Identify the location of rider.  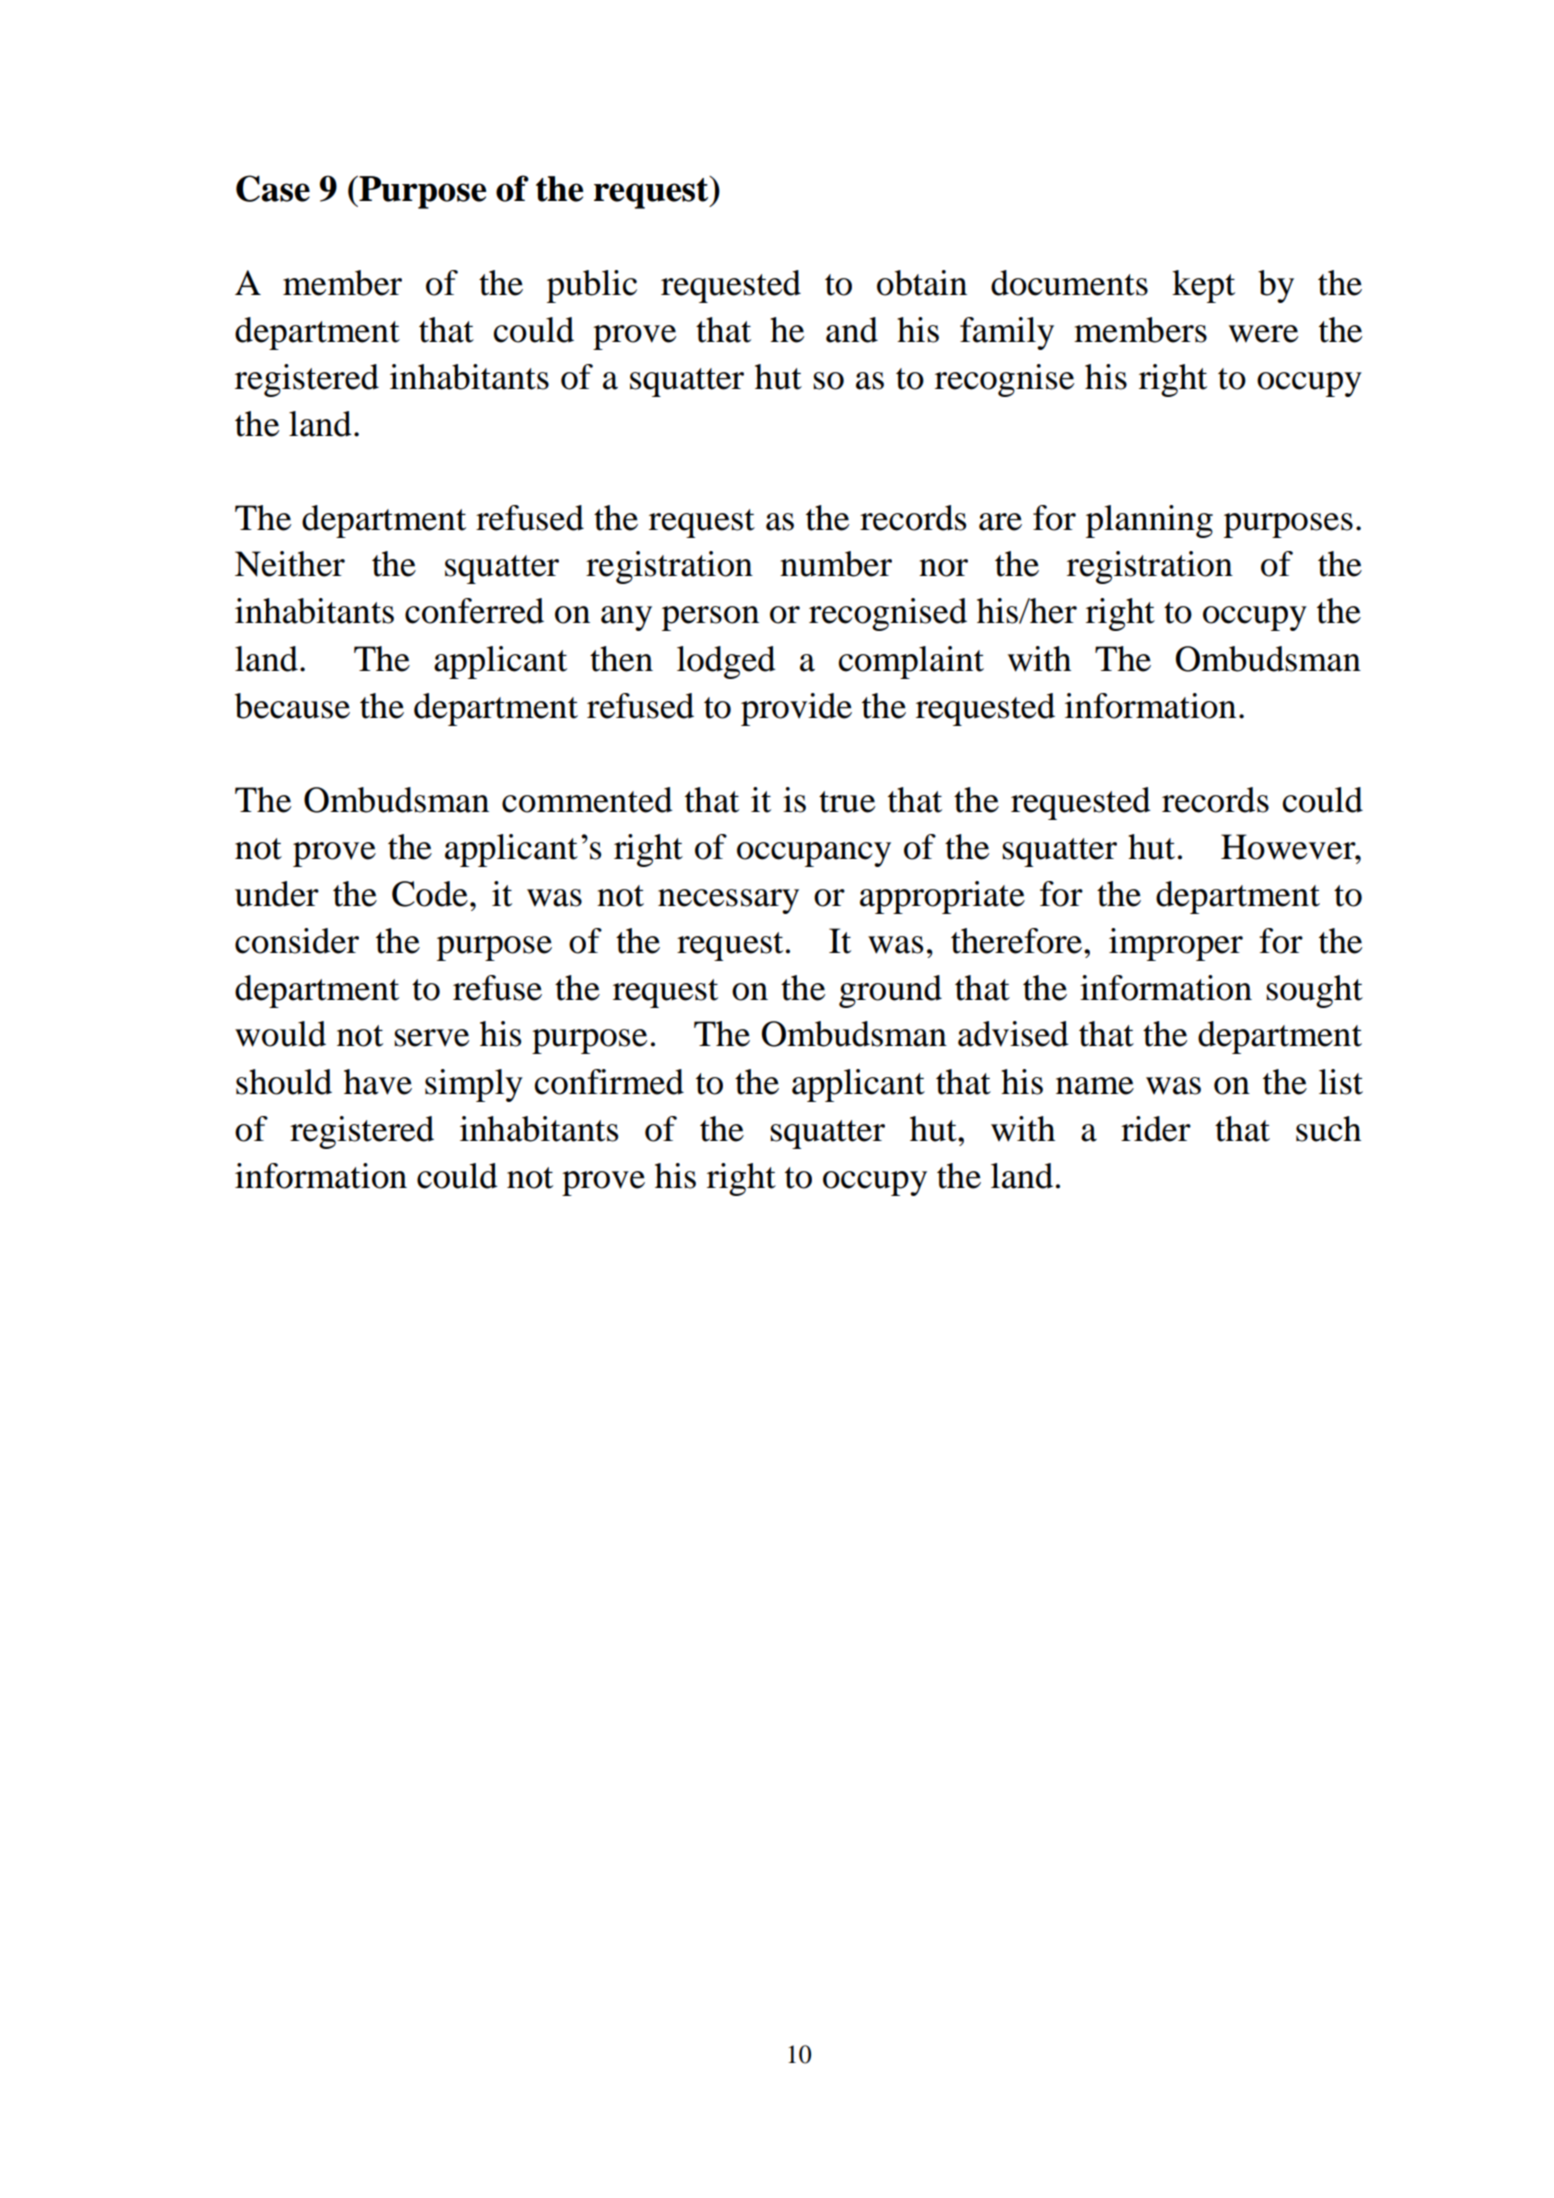
(1156, 1129).
